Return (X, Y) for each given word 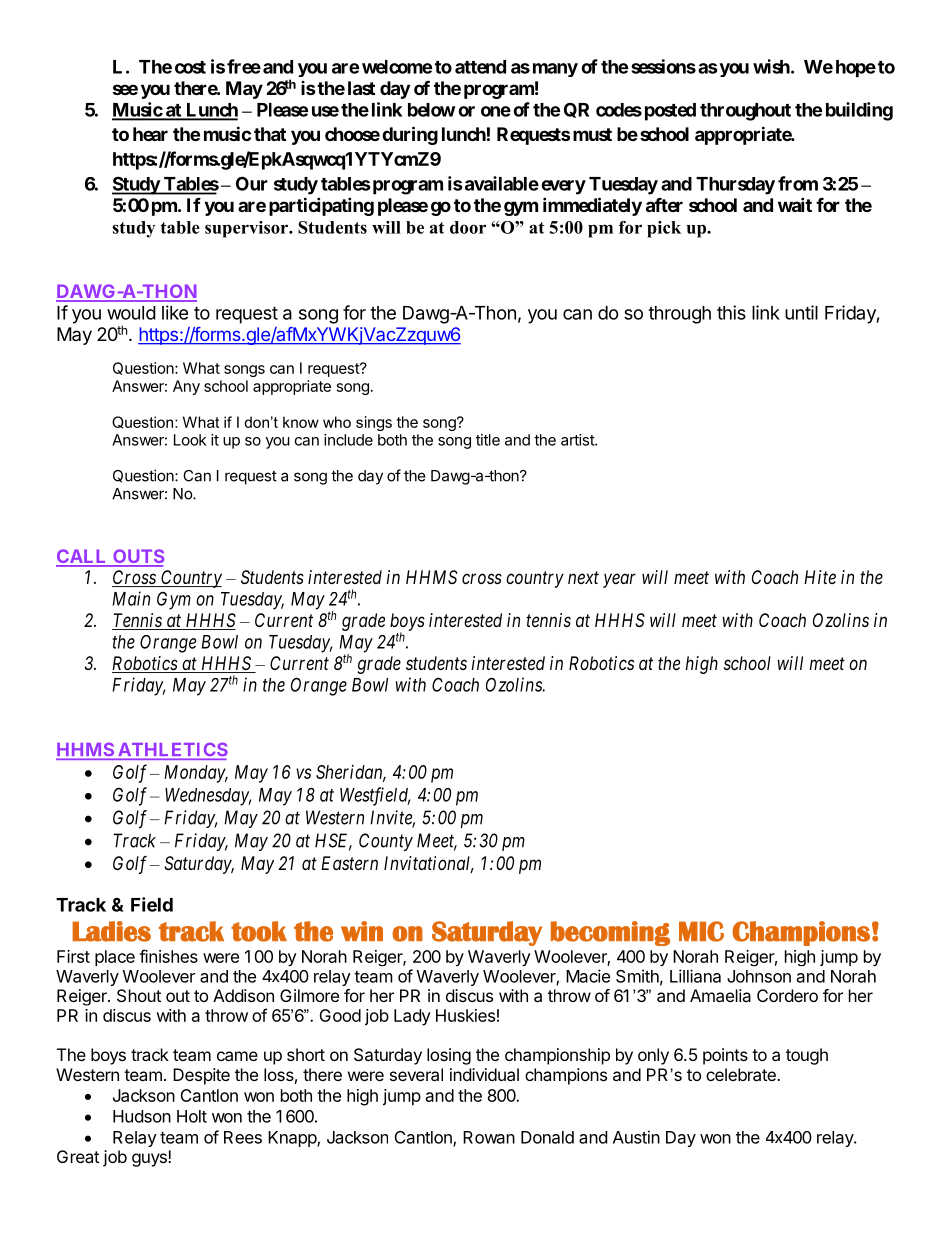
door (468, 227)
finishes (168, 956)
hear (150, 134)
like (175, 312)
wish (771, 66)
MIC (701, 931)
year (619, 580)
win (362, 931)
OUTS (137, 557)
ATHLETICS (172, 750)
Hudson (142, 1116)
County (386, 842)
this (731, 312)
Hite (820, 577)
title (488, 440)
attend (480, 67)
